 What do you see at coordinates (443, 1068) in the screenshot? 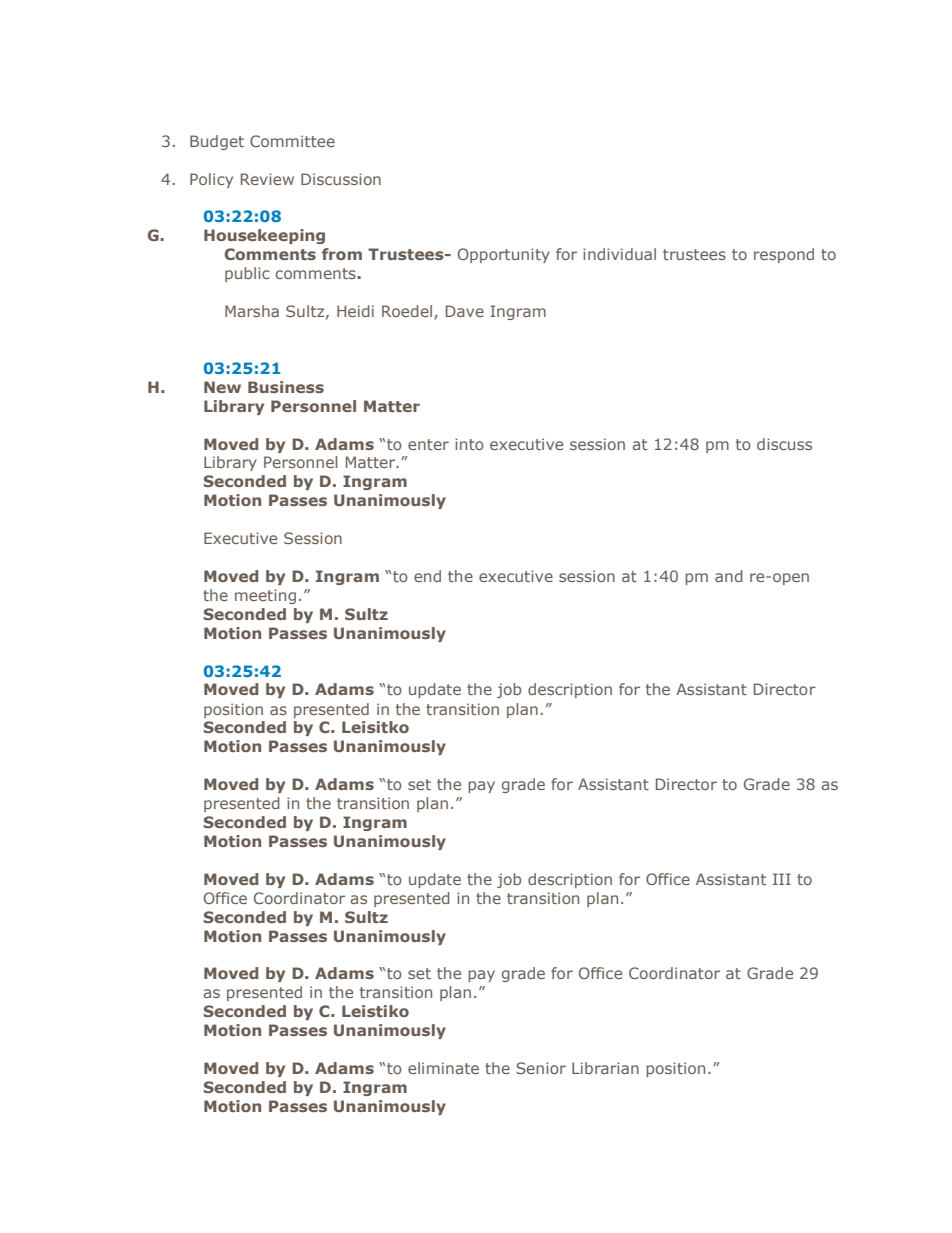
I see `eliminate` at bounding box center [443, 1068].
